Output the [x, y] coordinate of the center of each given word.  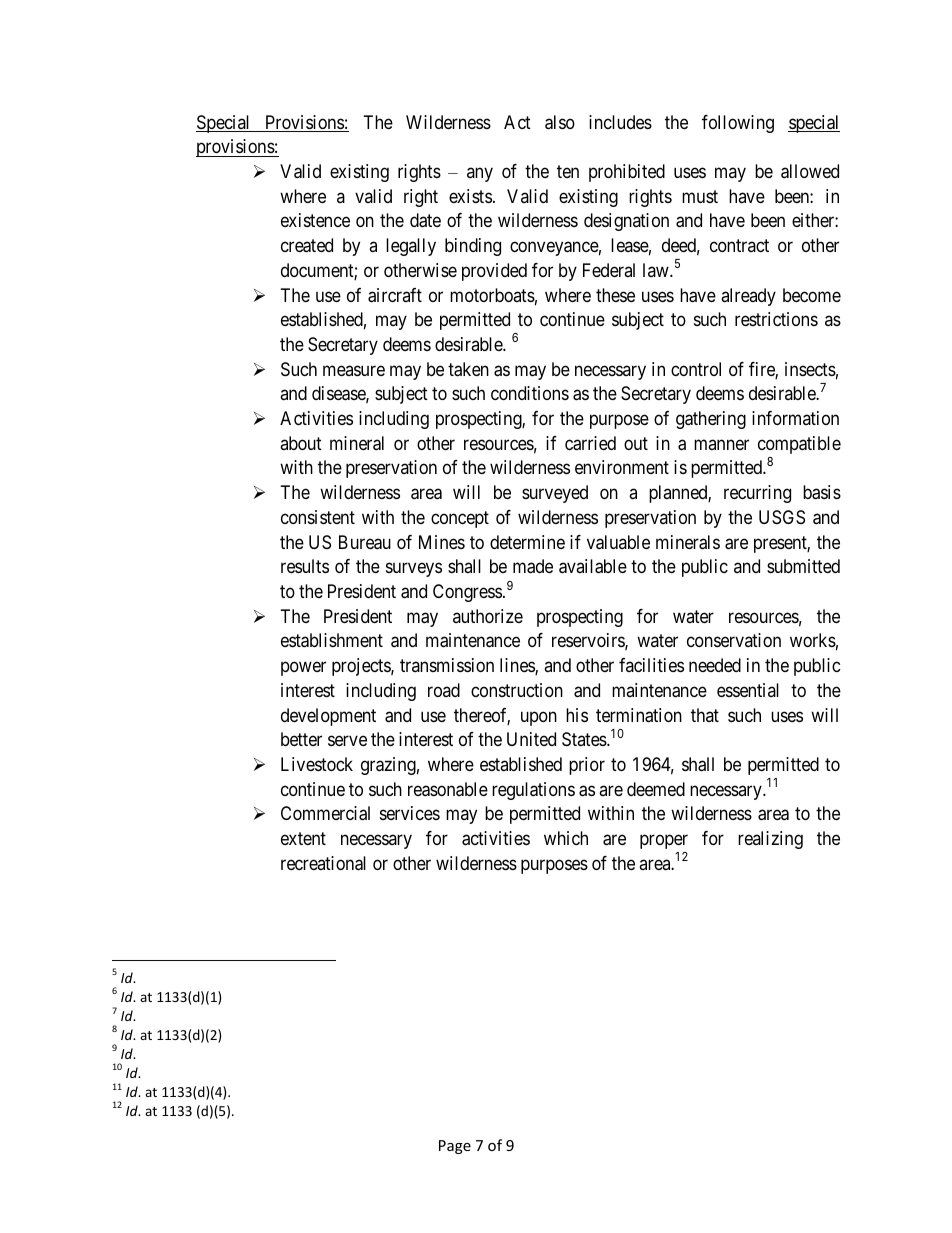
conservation [734, 640]
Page [455, 1147]
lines [518, 666]
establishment [332, 640]
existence [315, 220]
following [738, 124]
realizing [770, 840]
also [560, 122]
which [566, 838]
